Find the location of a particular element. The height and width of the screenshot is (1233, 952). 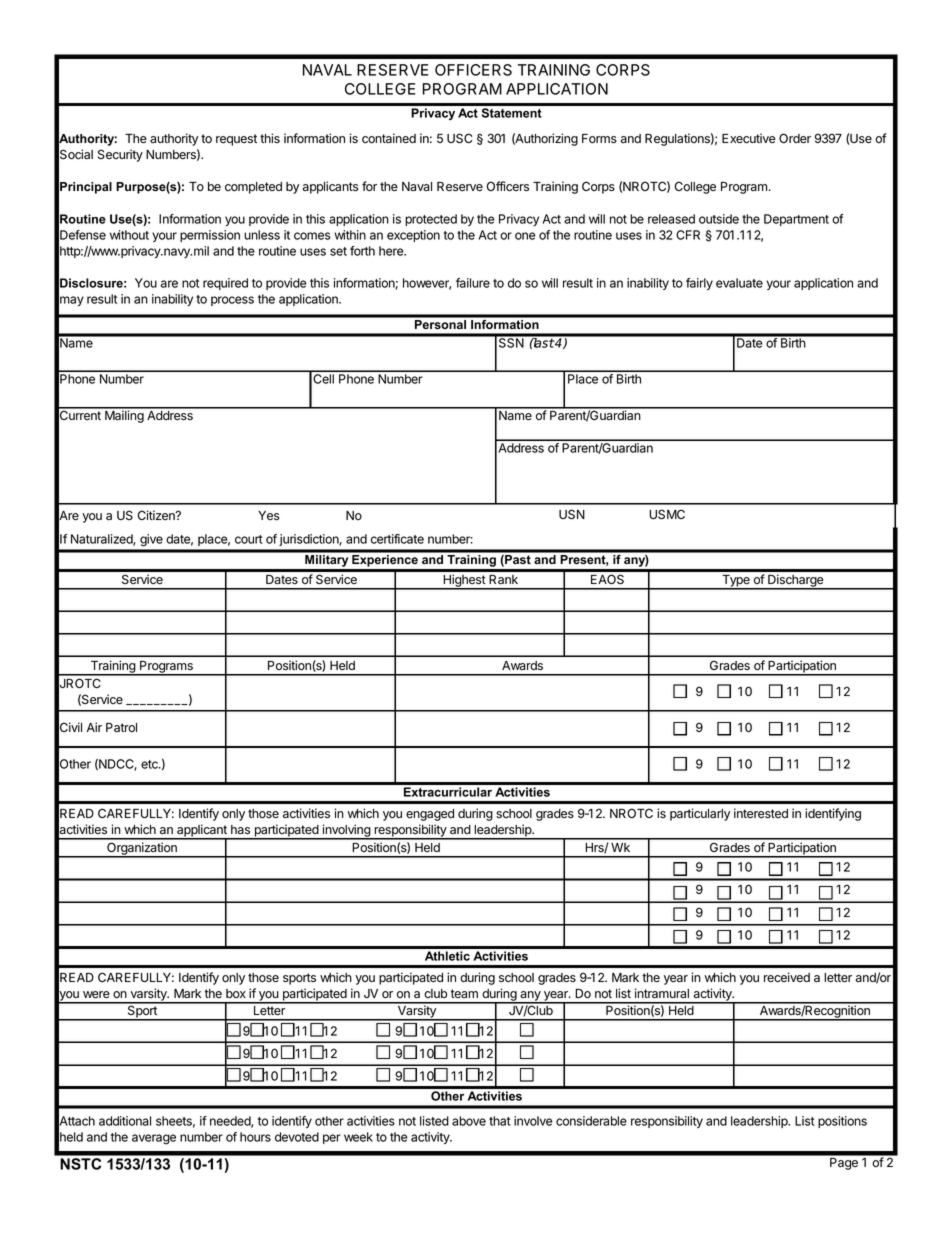

has is located at coordinates (240, 829).
